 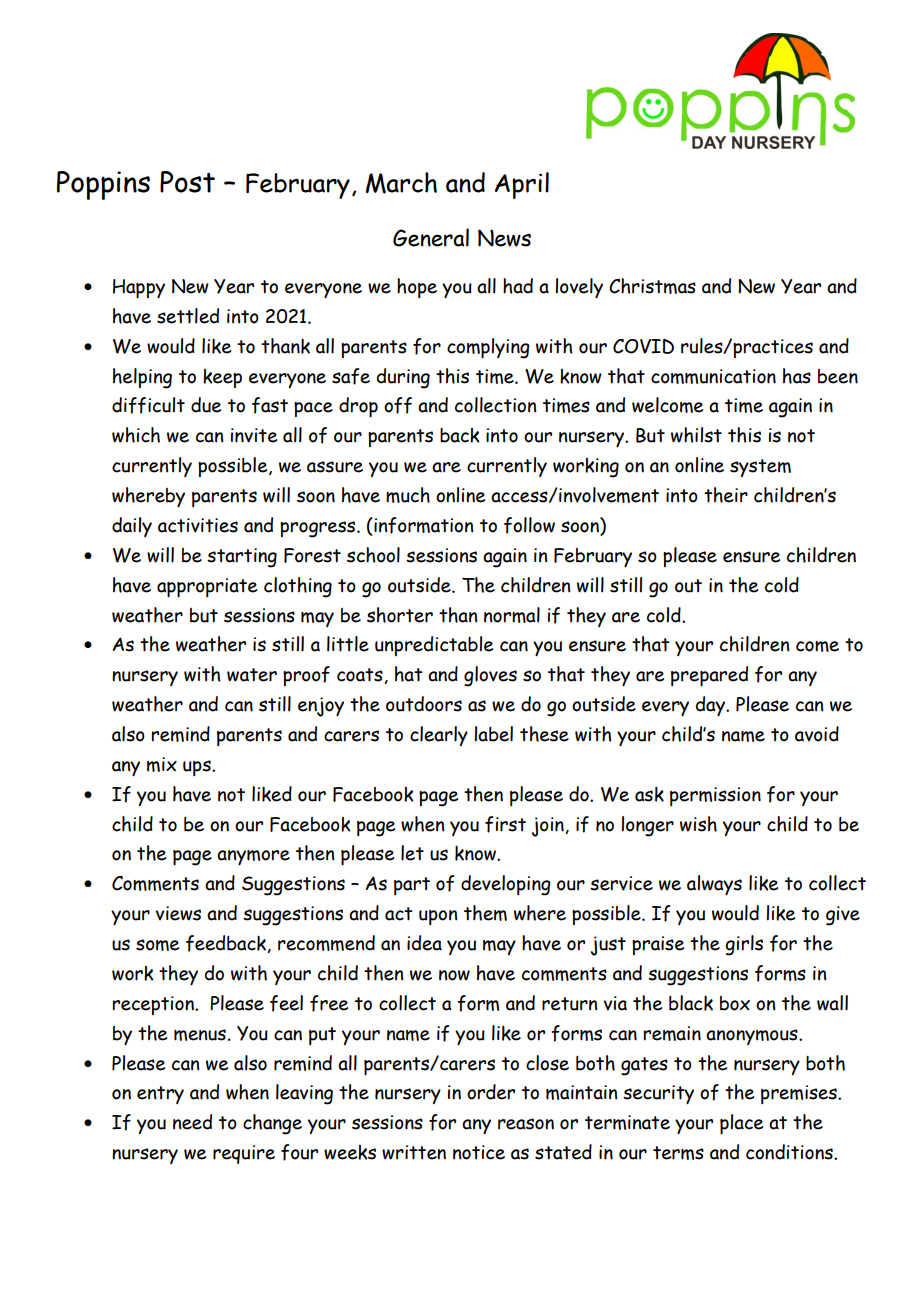 What do you see at coordinates (726, 495) in the page?
I see `their` at bounding box center [726, 495].
